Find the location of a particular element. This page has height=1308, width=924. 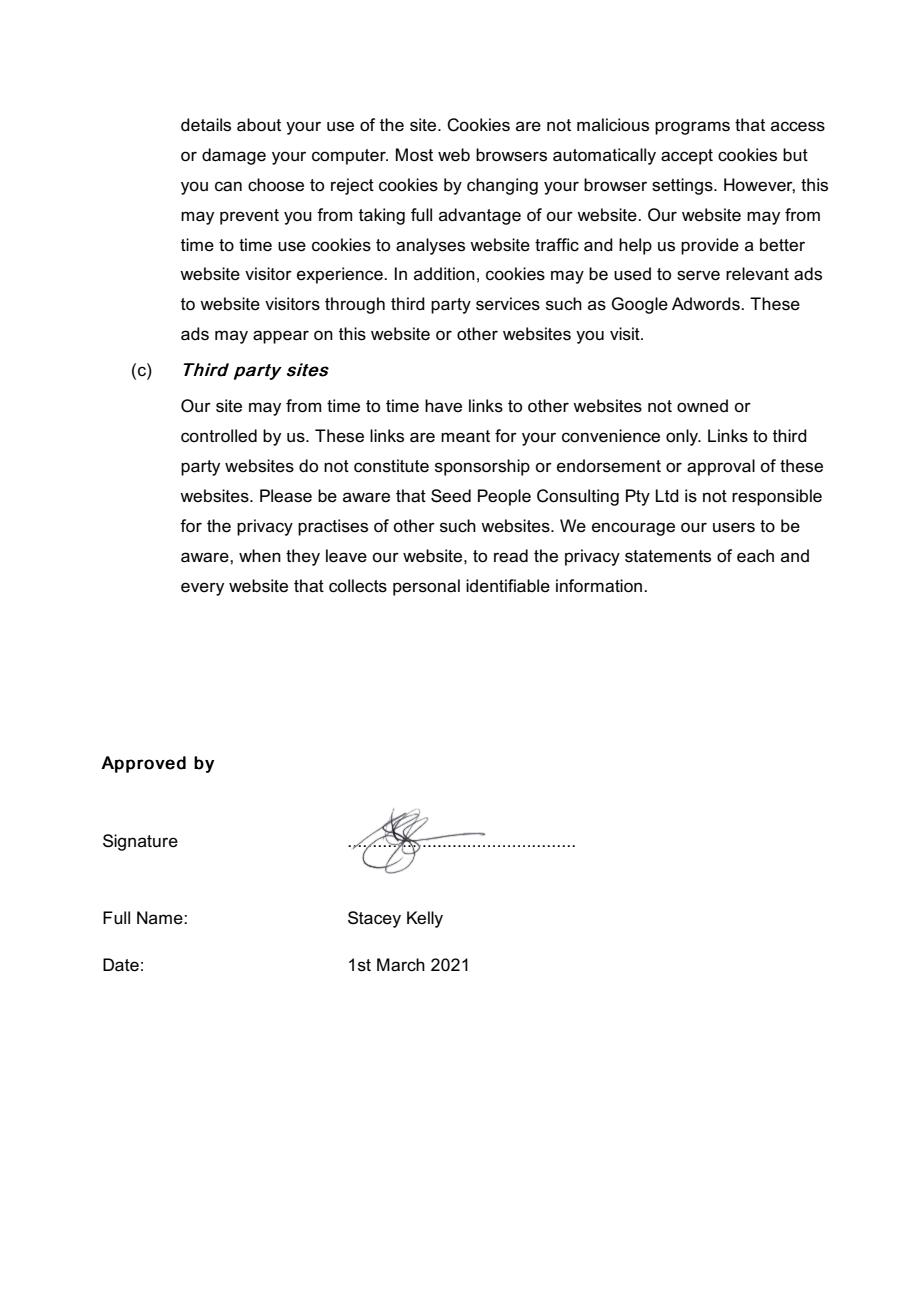

Kelly is located at coordinates (425, 919).
